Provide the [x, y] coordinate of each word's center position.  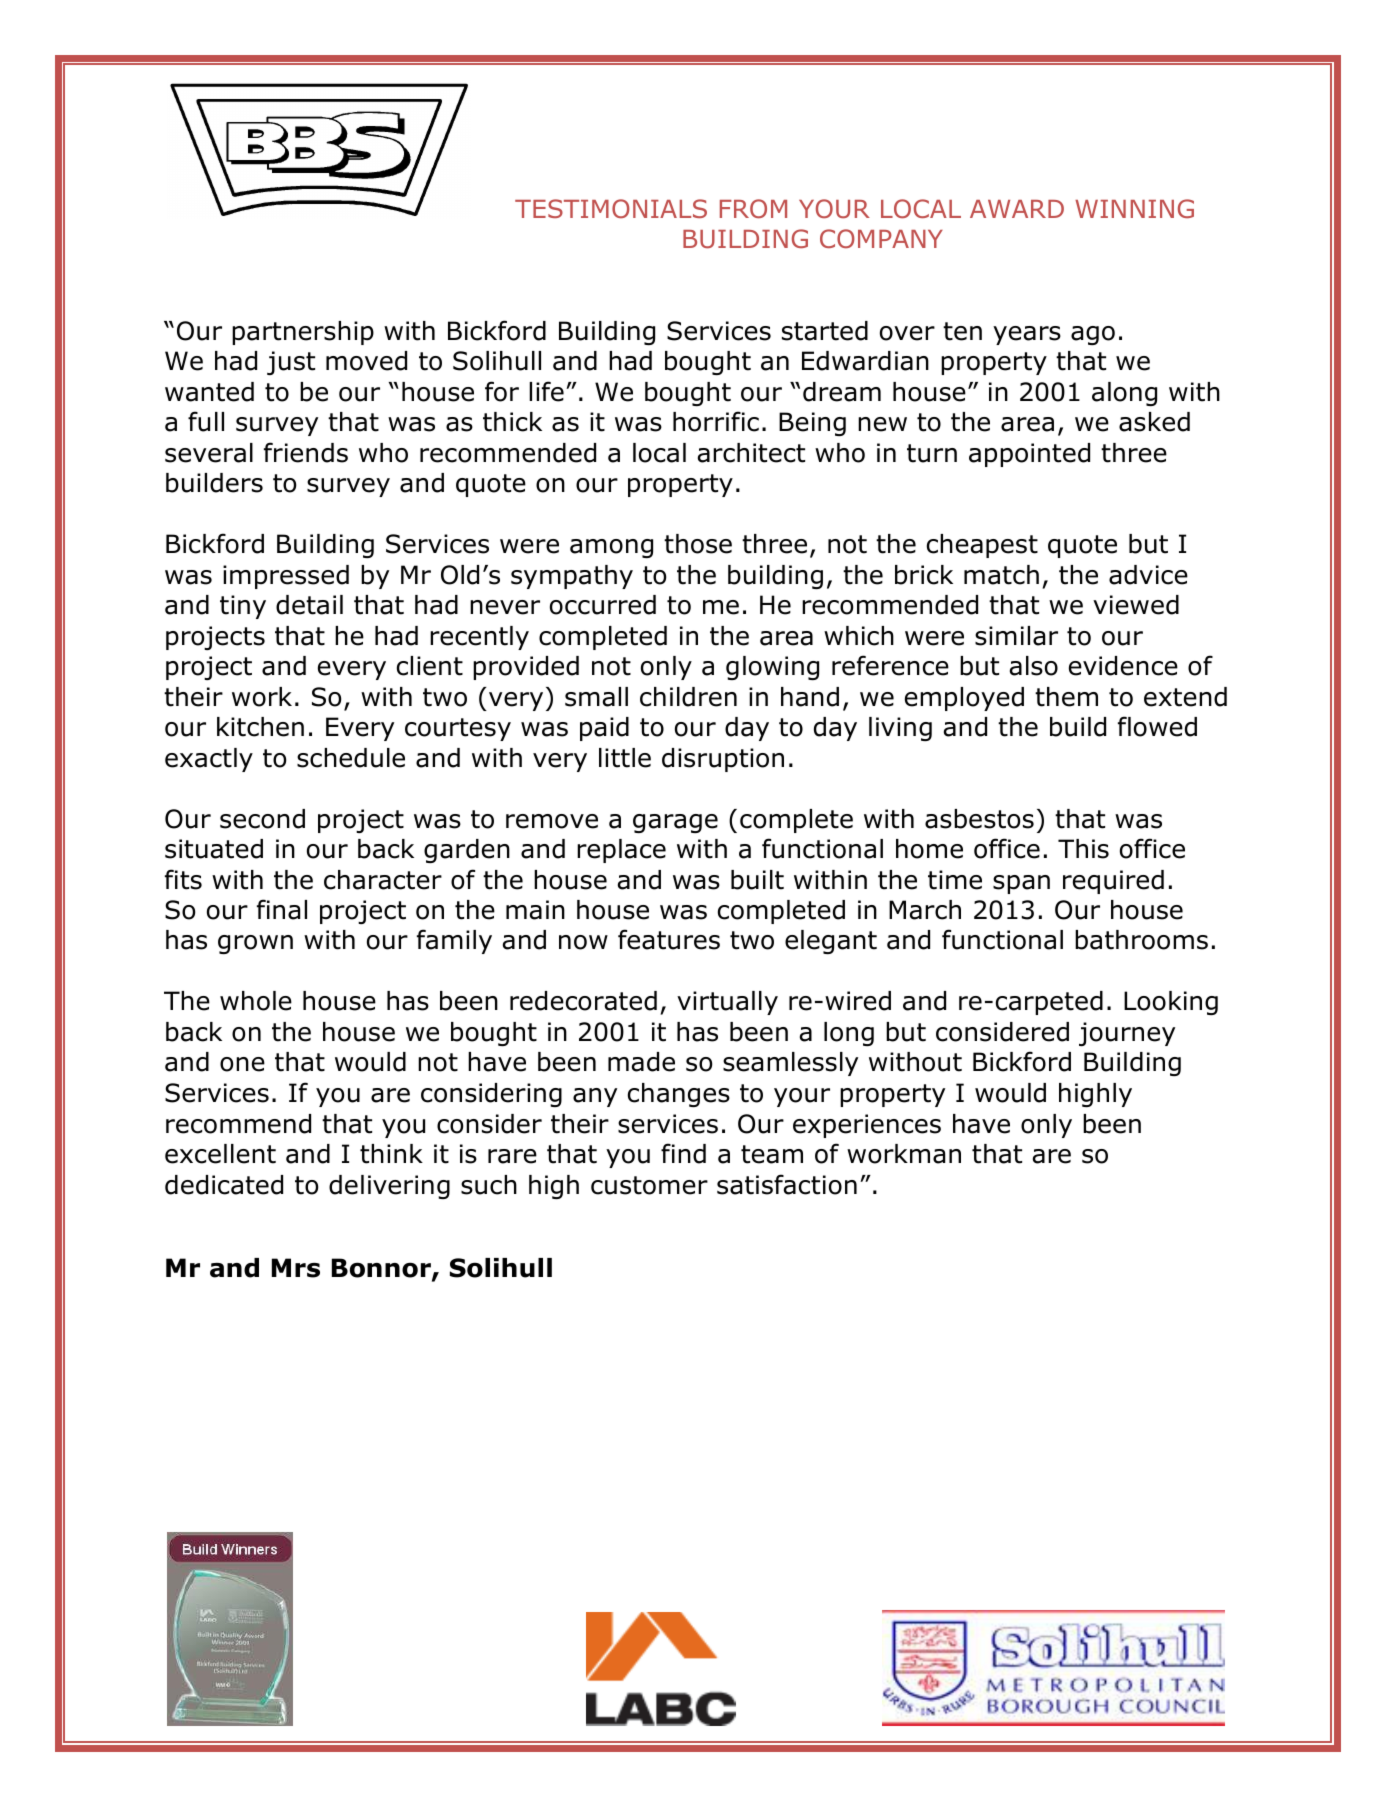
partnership [303, 333]
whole [256, 1001]
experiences [867, 1126]
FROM [753, 209]
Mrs [296, 1268]
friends [306, 452]
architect [751, 453]
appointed [1029, 455]
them [1066, 697]
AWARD [1017, 209]
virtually [727, 1003]
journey [1127, 1034]
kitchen [260, 727]
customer [649, 1185]
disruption [723, 760]
